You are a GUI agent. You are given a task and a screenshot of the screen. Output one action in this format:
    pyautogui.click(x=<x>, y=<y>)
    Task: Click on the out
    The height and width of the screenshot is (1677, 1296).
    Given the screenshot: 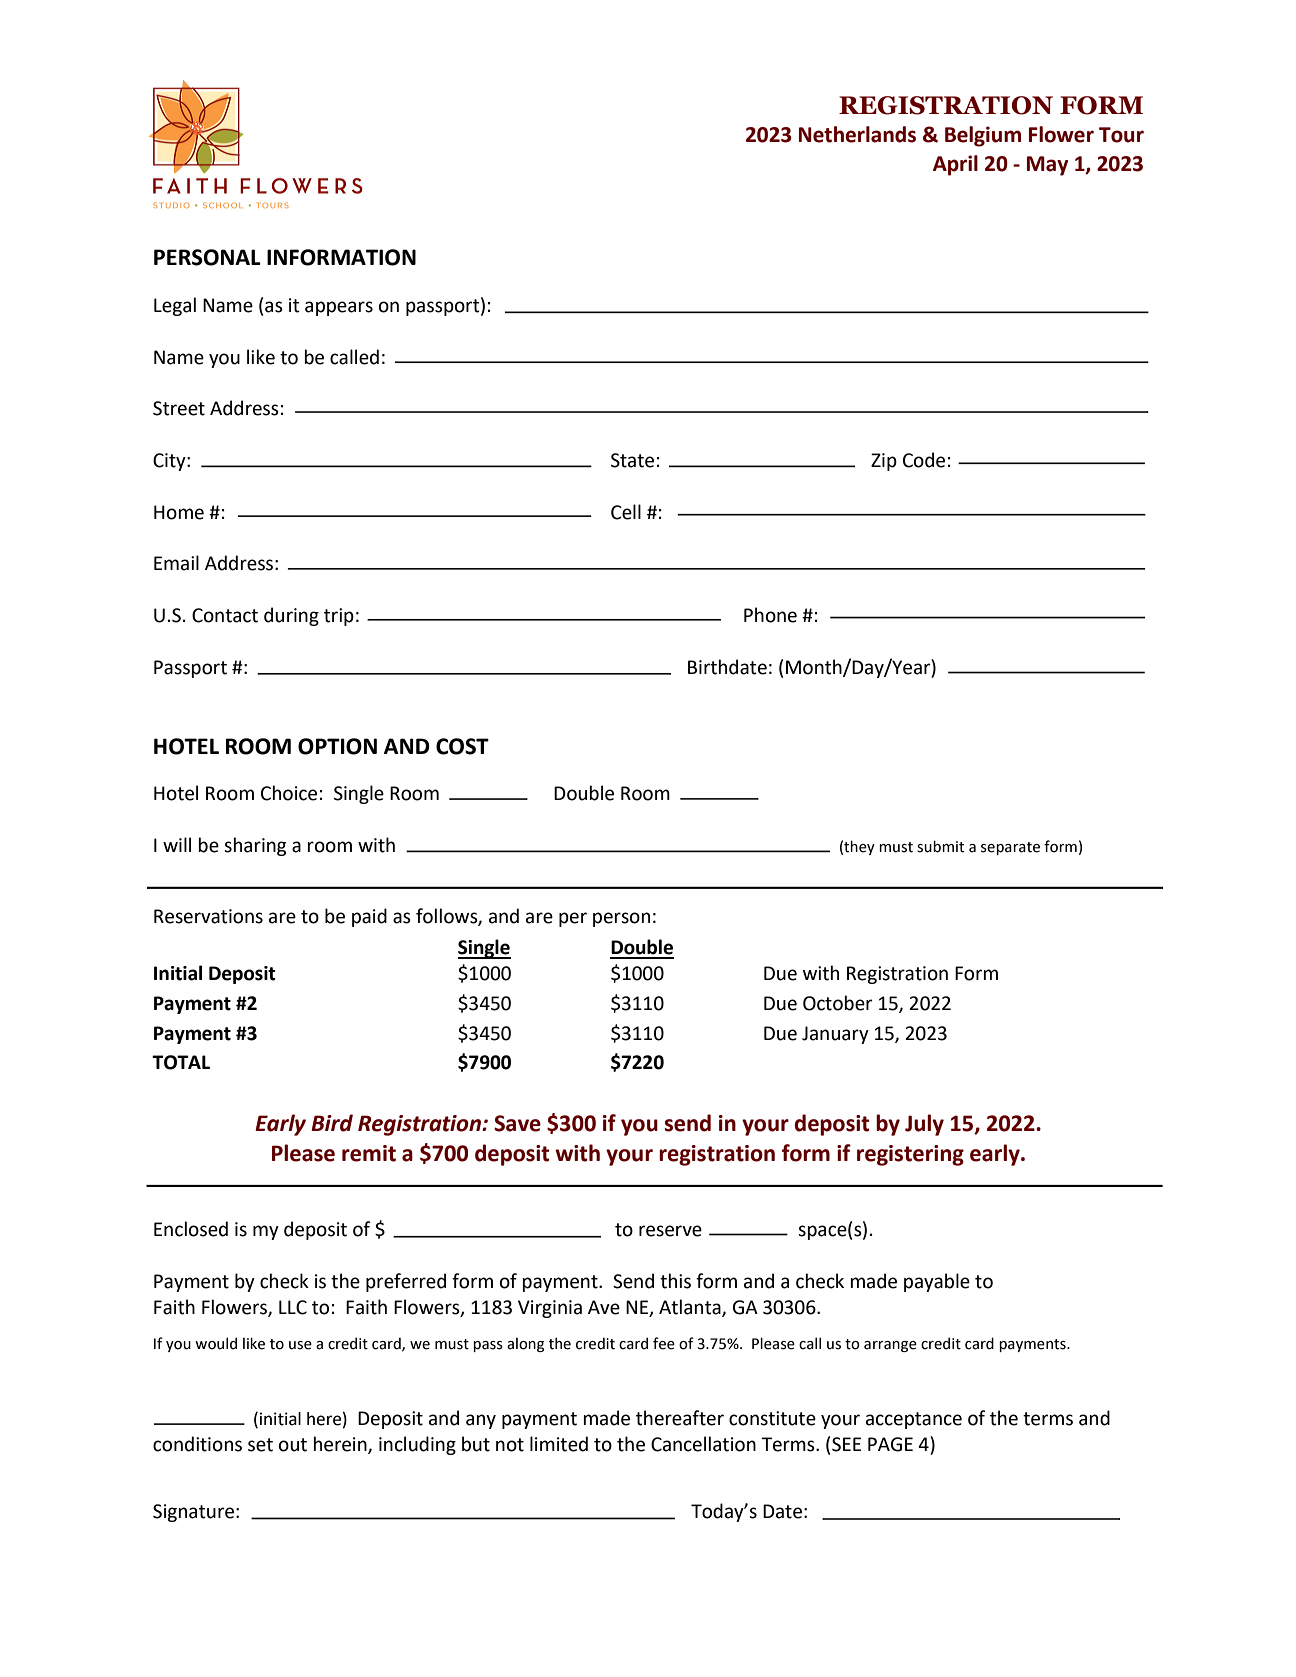 What is the action you would take?
    pyautogui.click(x=293, y=1445)
